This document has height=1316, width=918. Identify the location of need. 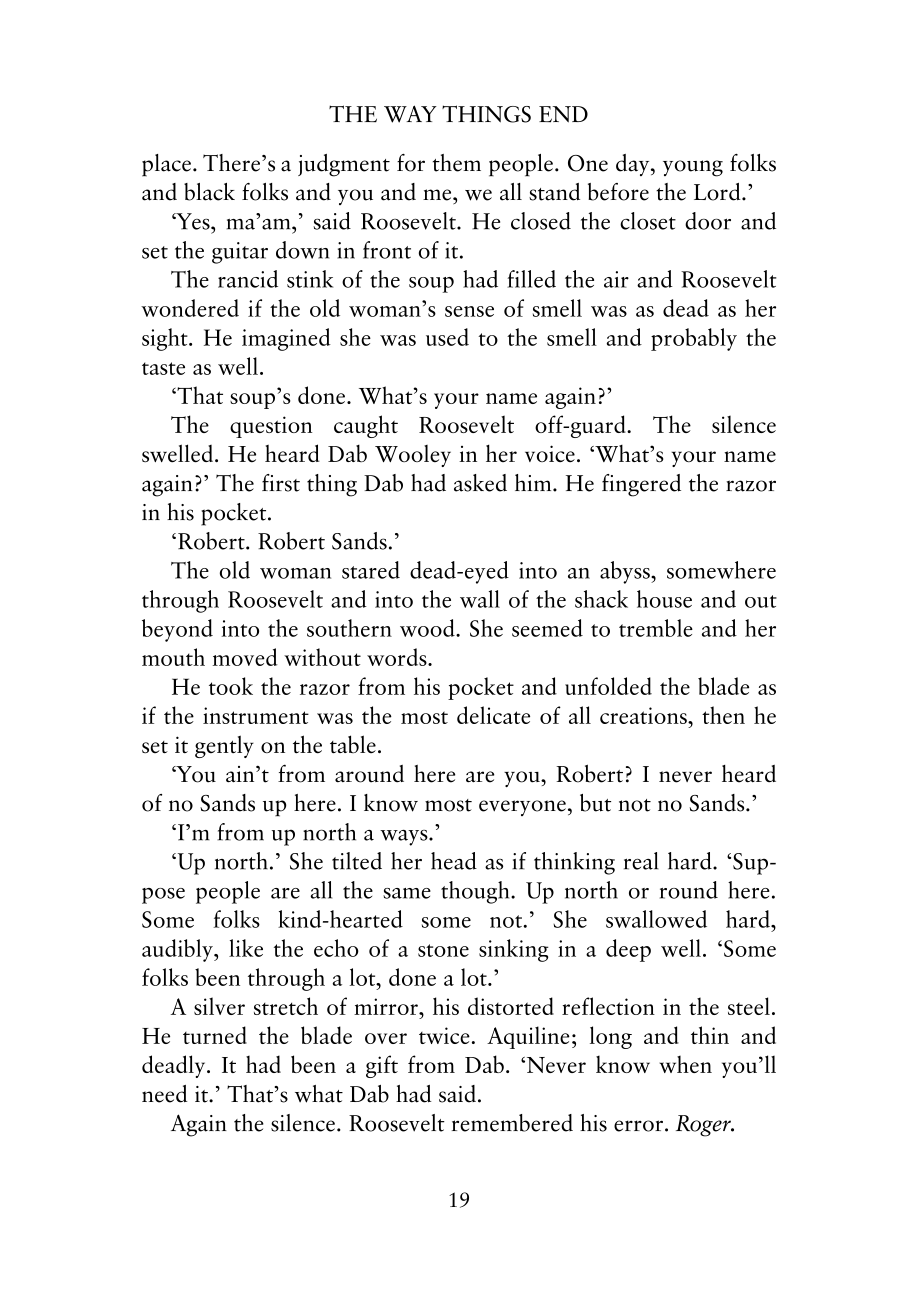
(164, 1094).
